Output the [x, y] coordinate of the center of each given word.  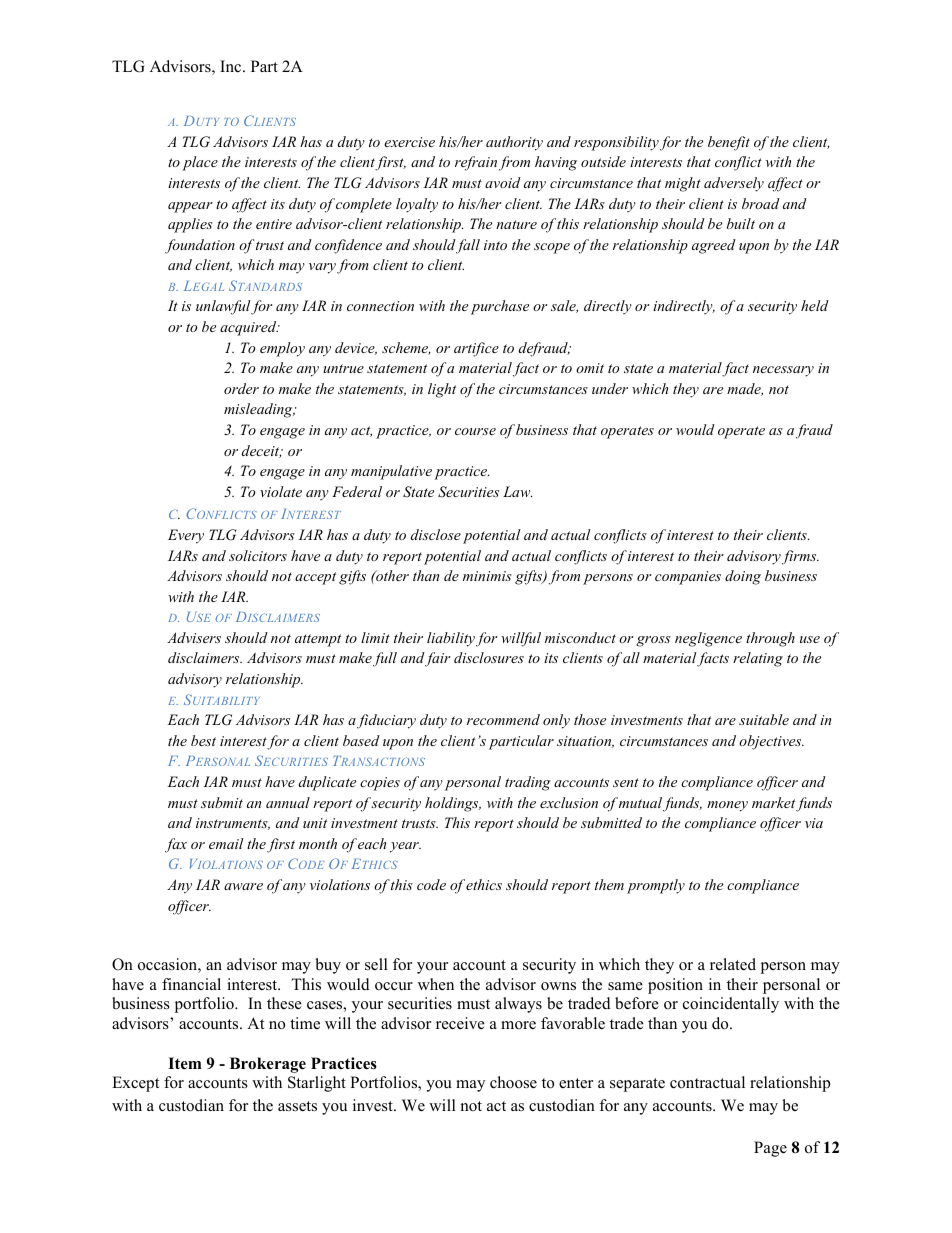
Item [185, 1063]
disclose [436, 534]
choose [513, 1082]
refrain [476, 163]
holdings [453, 804]
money [727, 806]
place [200, 163]
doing [743, 577]
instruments [233, 824]
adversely [734, 184]
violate [281, 491]
